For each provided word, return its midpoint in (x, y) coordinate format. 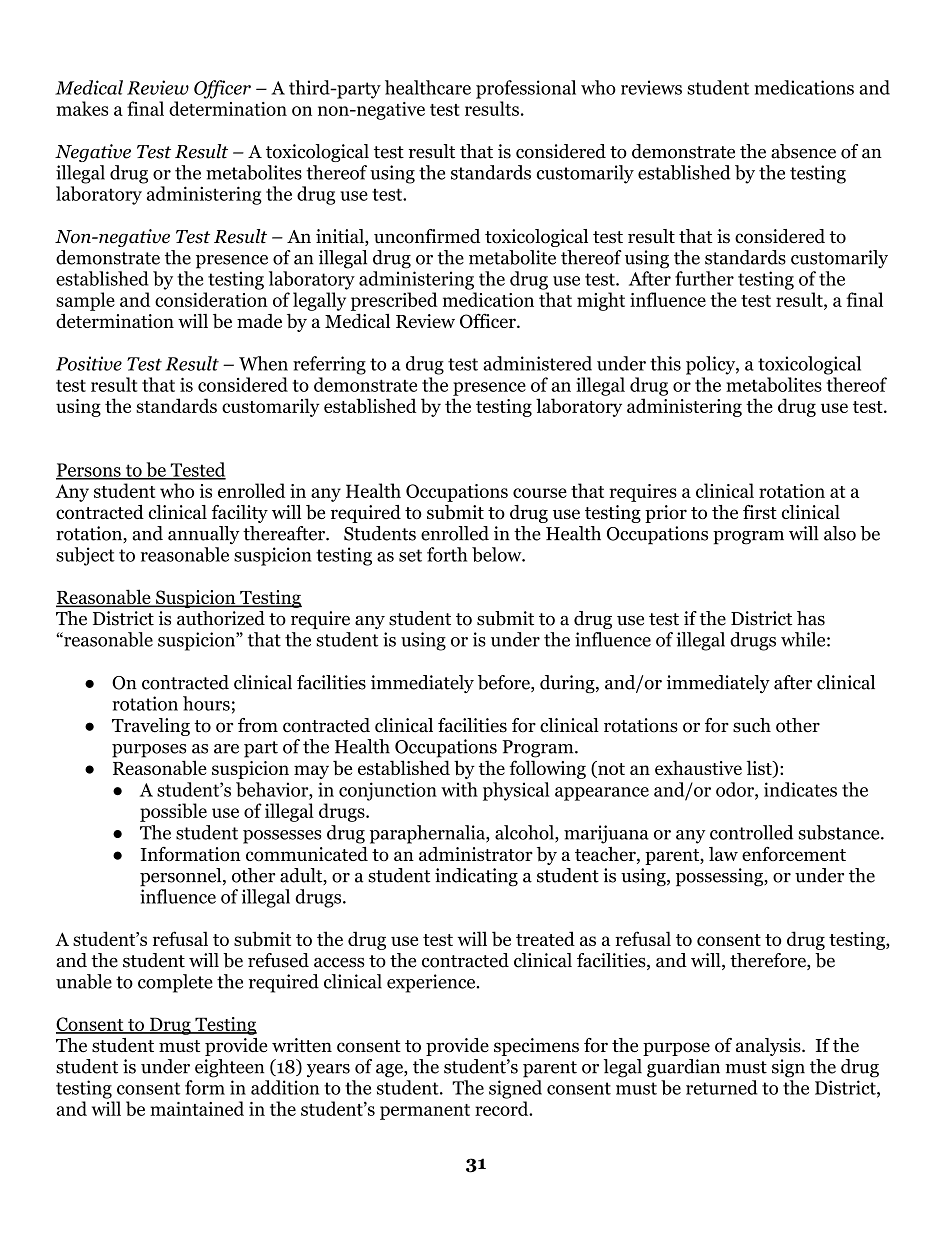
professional (526, 89)
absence (803, 151)
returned (721, 1087)
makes (82, 108)
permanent (425, 1112)
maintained (197, 1108)
